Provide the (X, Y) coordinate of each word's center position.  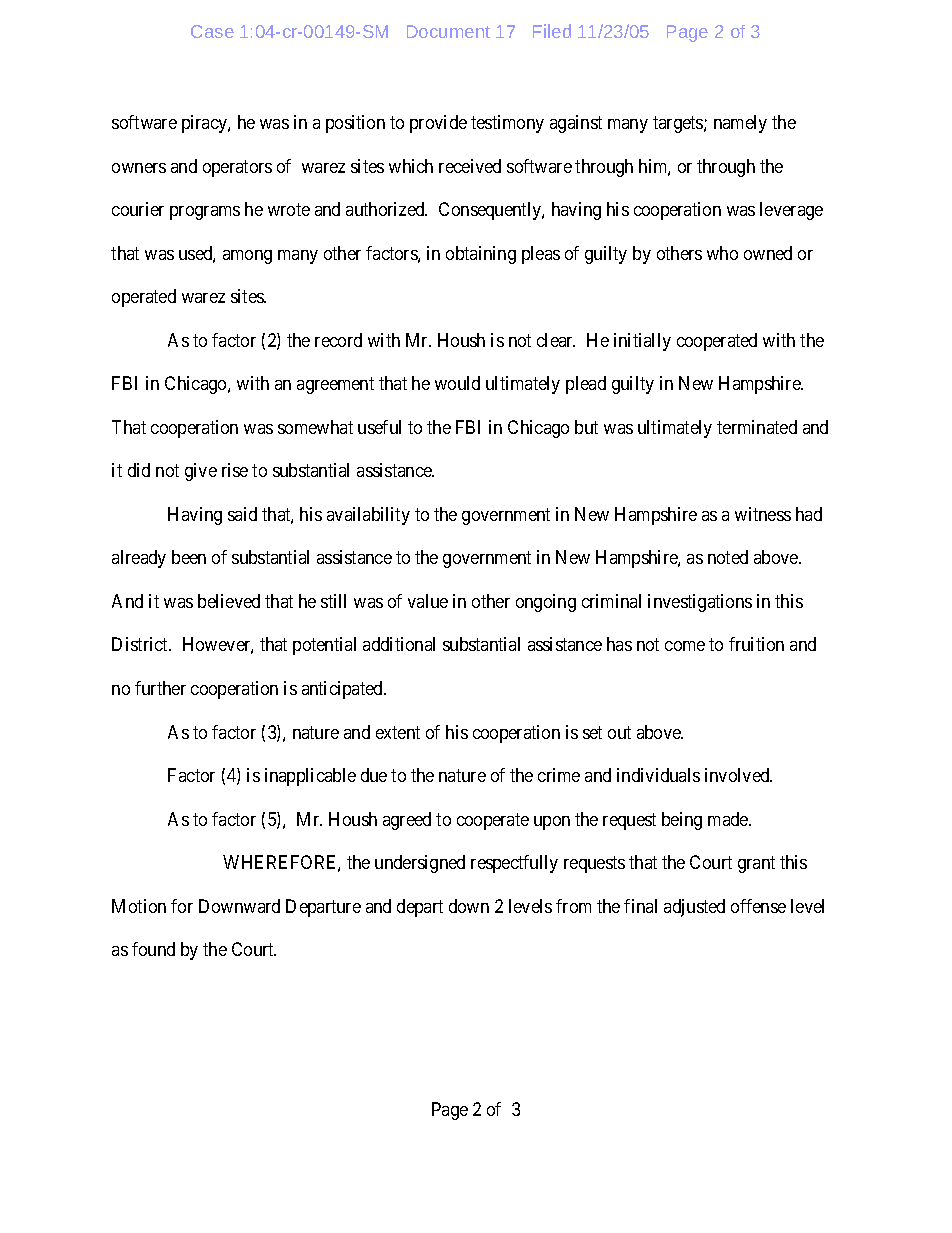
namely (740, 124)
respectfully (514, 864)
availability (368, 516)
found (153, 949)
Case (212, 31)
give (201, 472)
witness (763, 514)
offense (758, 906)
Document (448, 31)
